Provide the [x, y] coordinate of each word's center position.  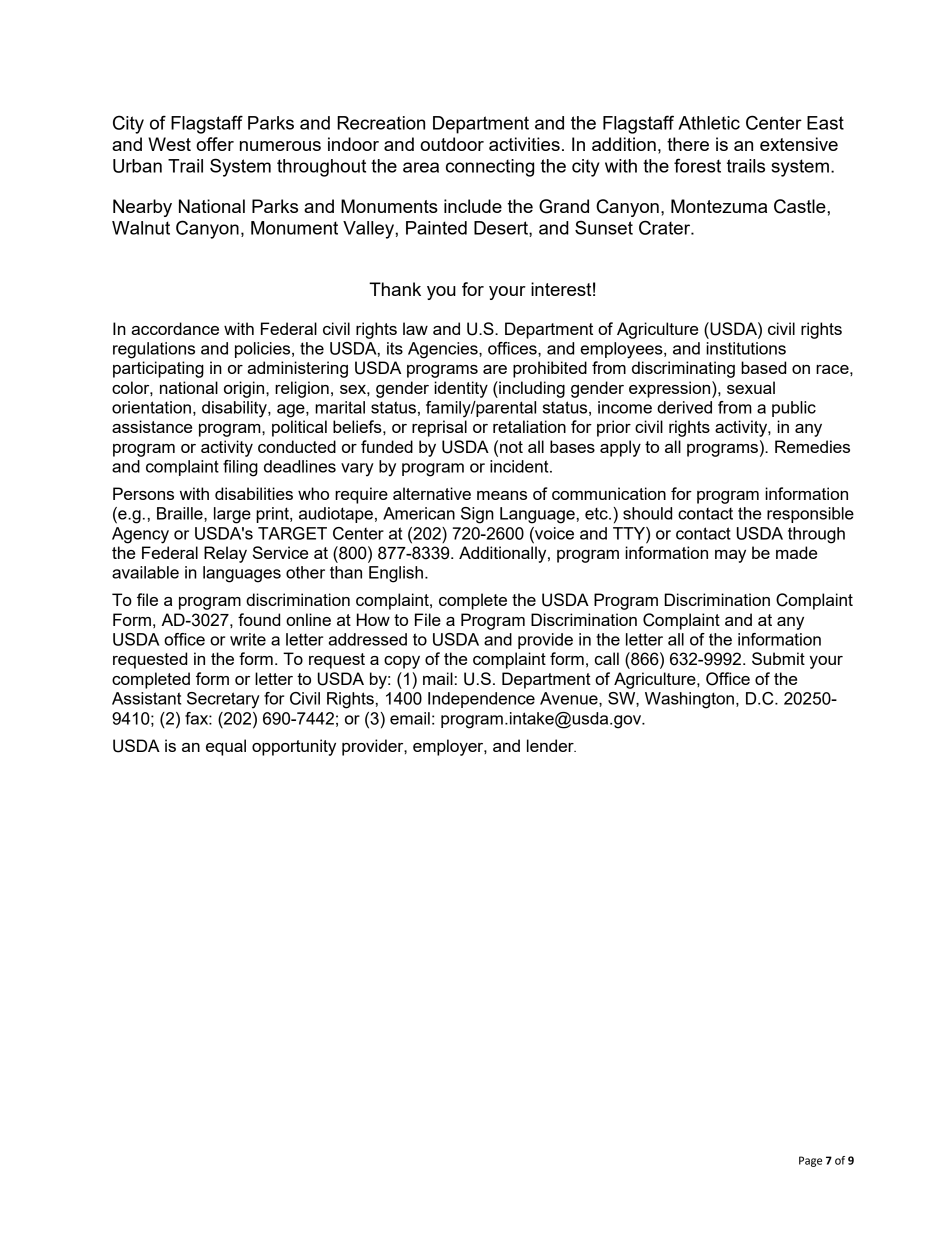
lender [551, 745]
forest [697, 165]
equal [226, 747]
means [502, 495]
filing [240, 468]
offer [215, 144]
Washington [689, 700]
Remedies [812, 446]
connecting [490, 168]
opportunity [294, 747]
